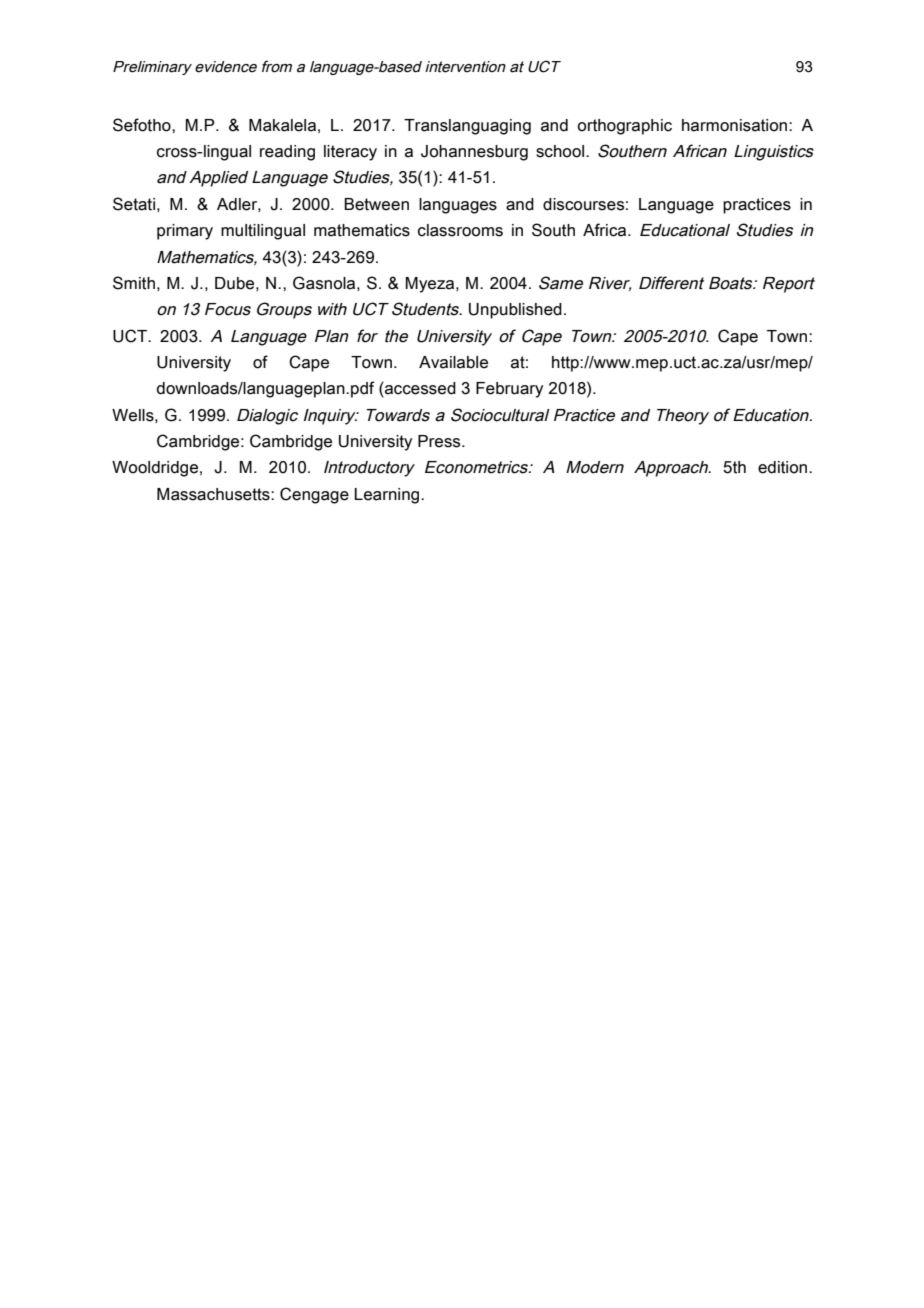 The image size is (924, 1308). What do you see at coordinates (388, 496) in the screenshot?
I see `Learning` at bounding box center [388, 496].
